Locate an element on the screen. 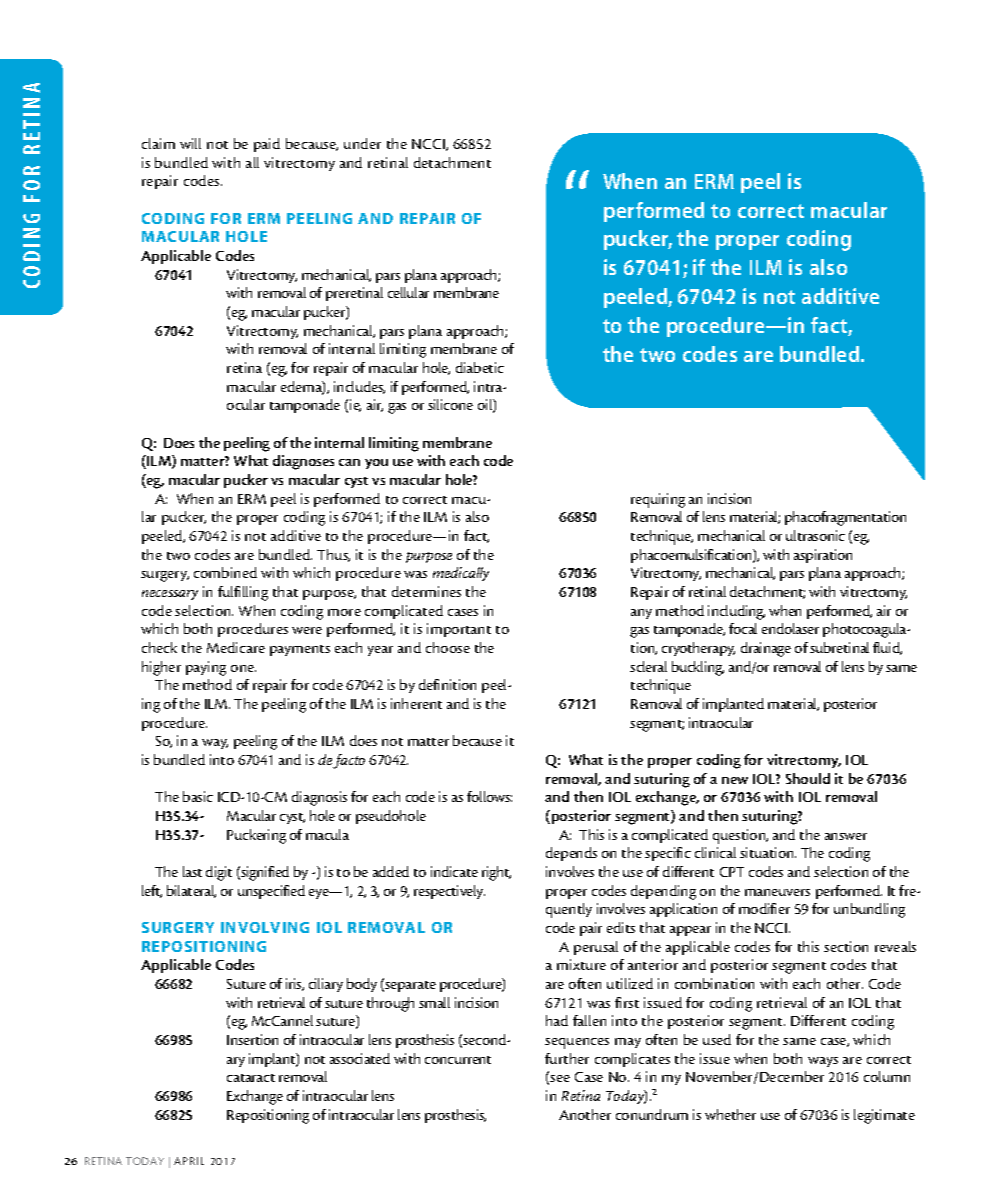 The height and width of the screenshot is (1204, 1007). drainage is located at coordinates (766, 649).
